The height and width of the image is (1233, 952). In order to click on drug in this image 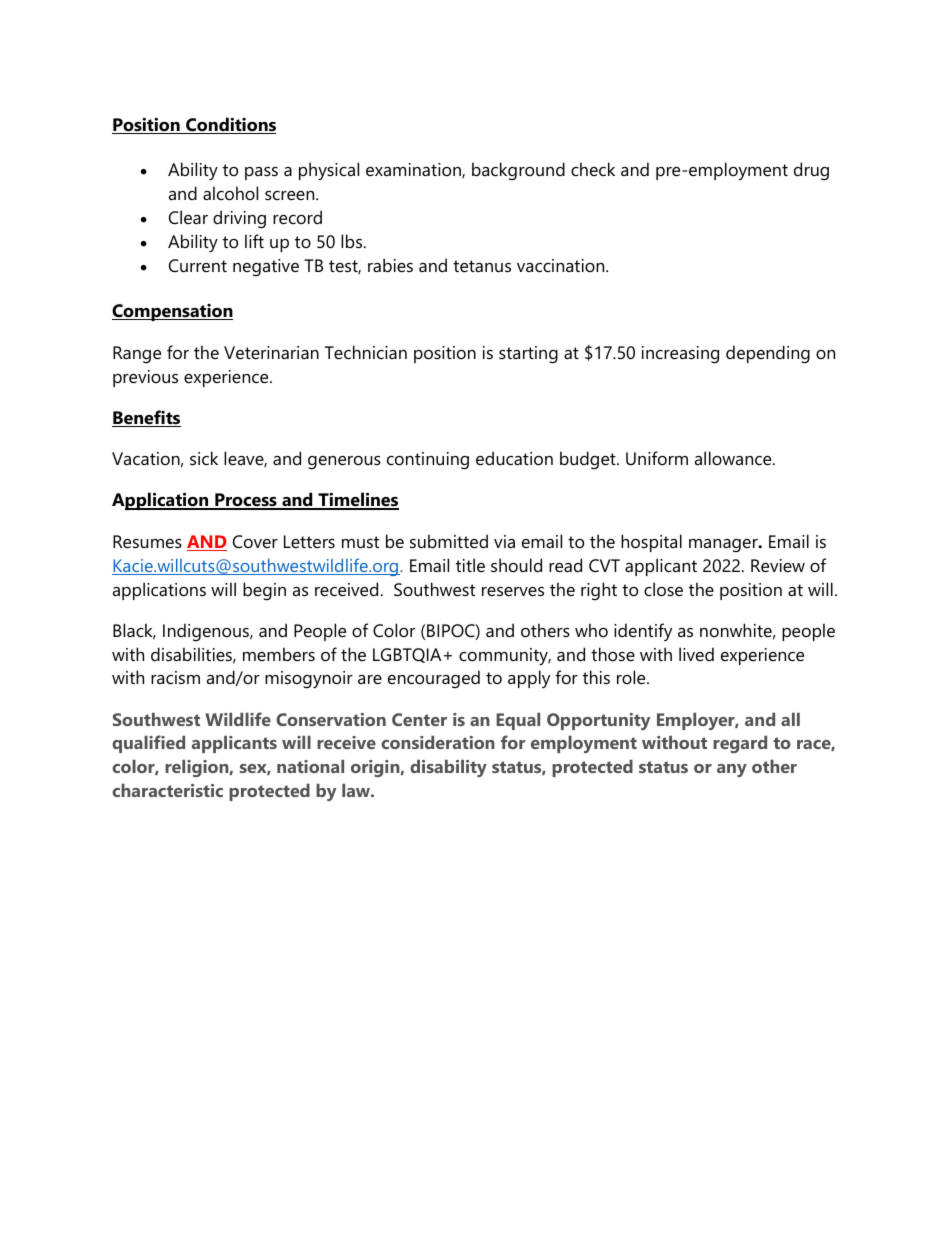, I will do `click(811, 171)`.
